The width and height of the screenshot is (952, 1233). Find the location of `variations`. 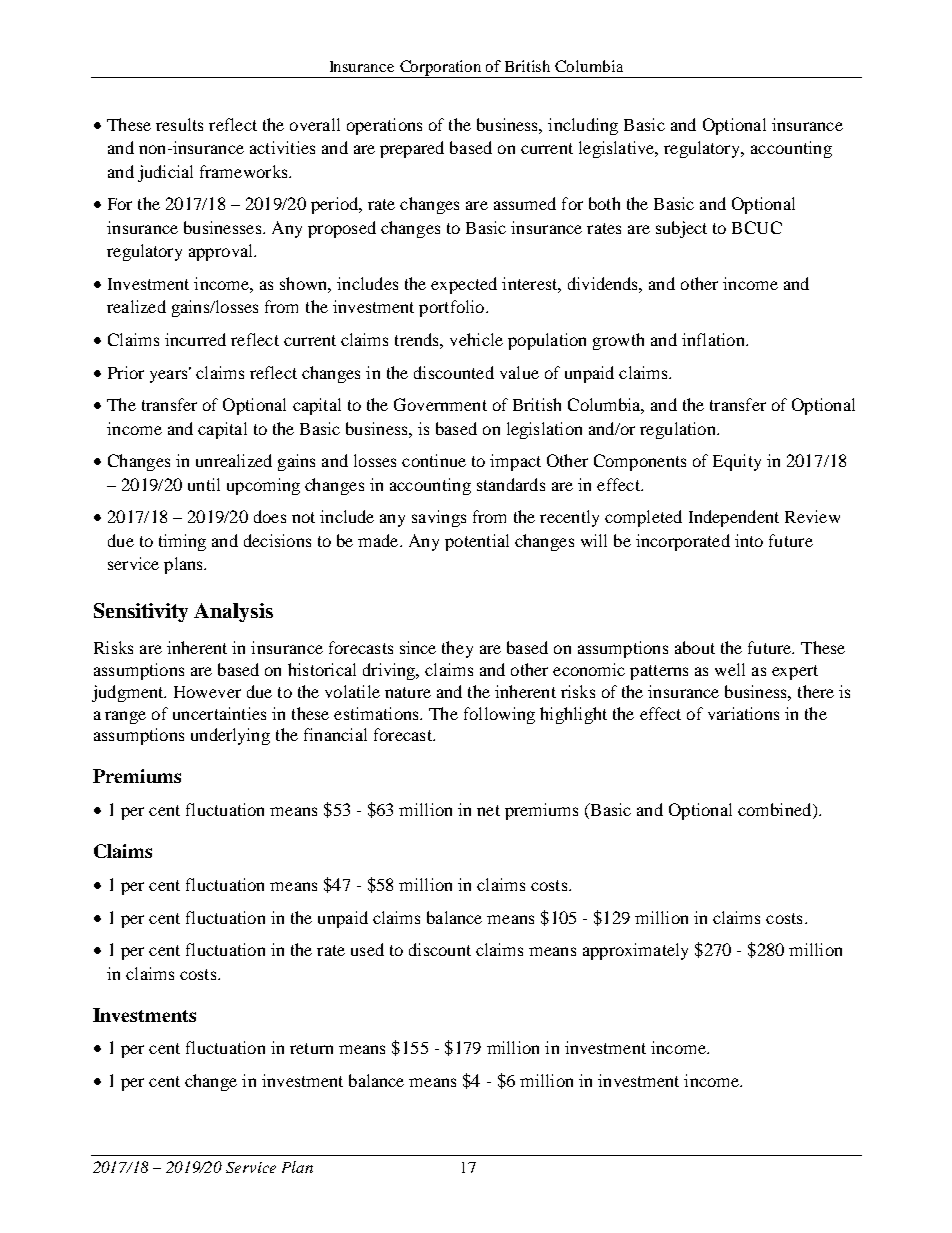

variations is located at coordinates (743, 713).
